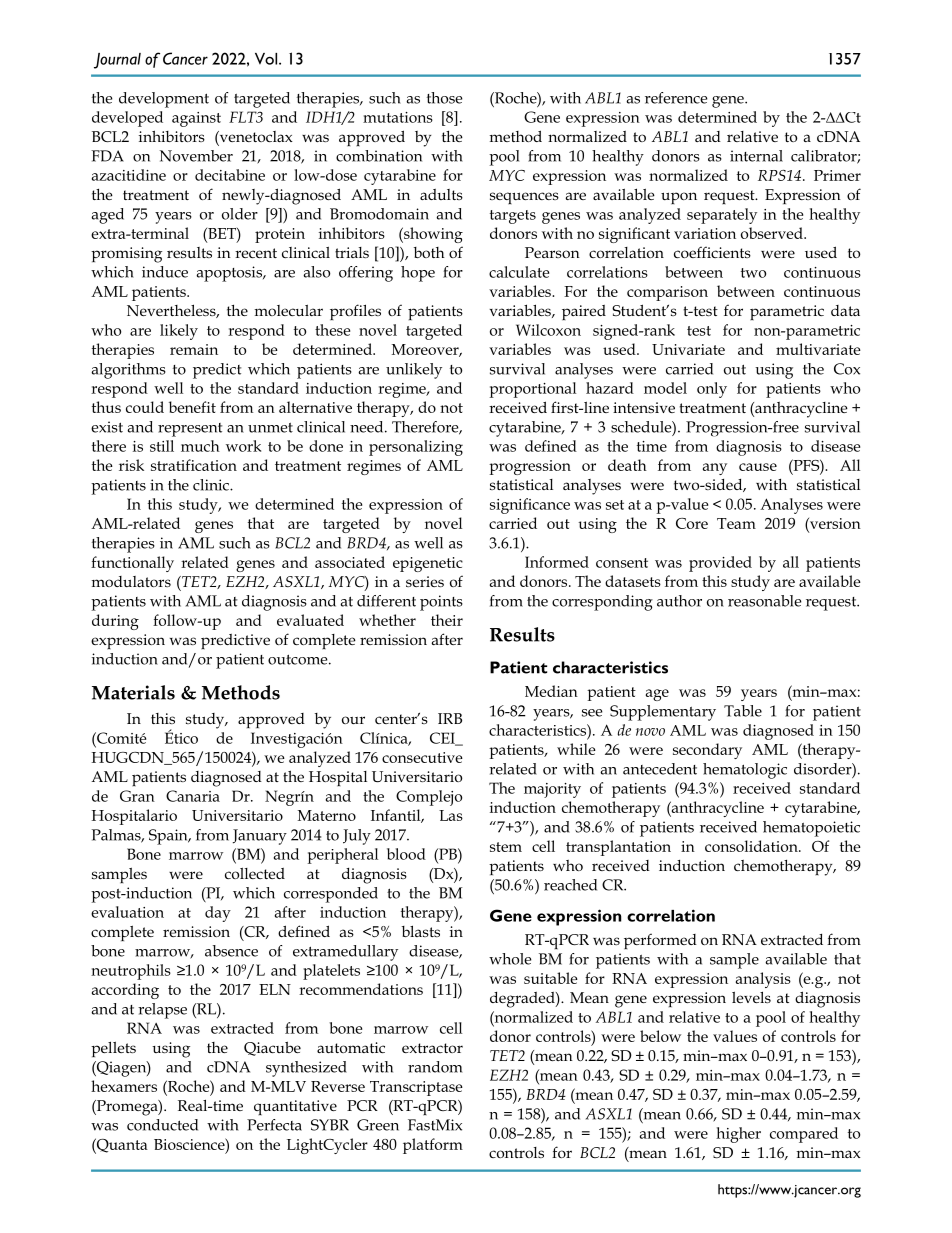  What do you see at coordinates (131, 581) in the document?
I see `modulators` at bounding box center [131, 581].
